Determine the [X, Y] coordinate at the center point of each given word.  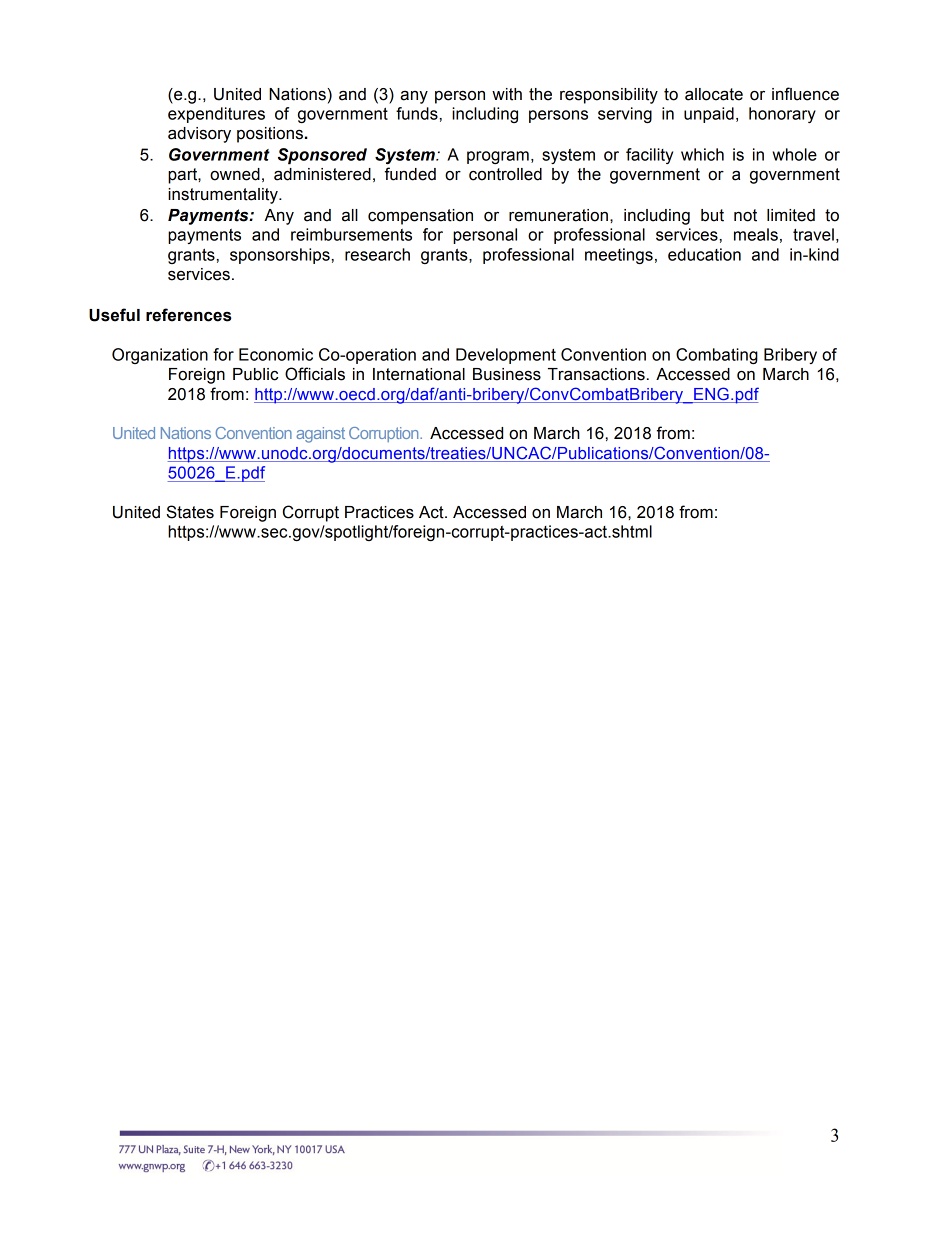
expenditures [216, 115]
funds [417, 113]
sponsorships [280, 256]
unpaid [709, 115]
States [190, 512]
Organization [160, 356]
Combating [717, 356]
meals [756, 234]
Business [507, 374]
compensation [420, 217]
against [320, 435]
